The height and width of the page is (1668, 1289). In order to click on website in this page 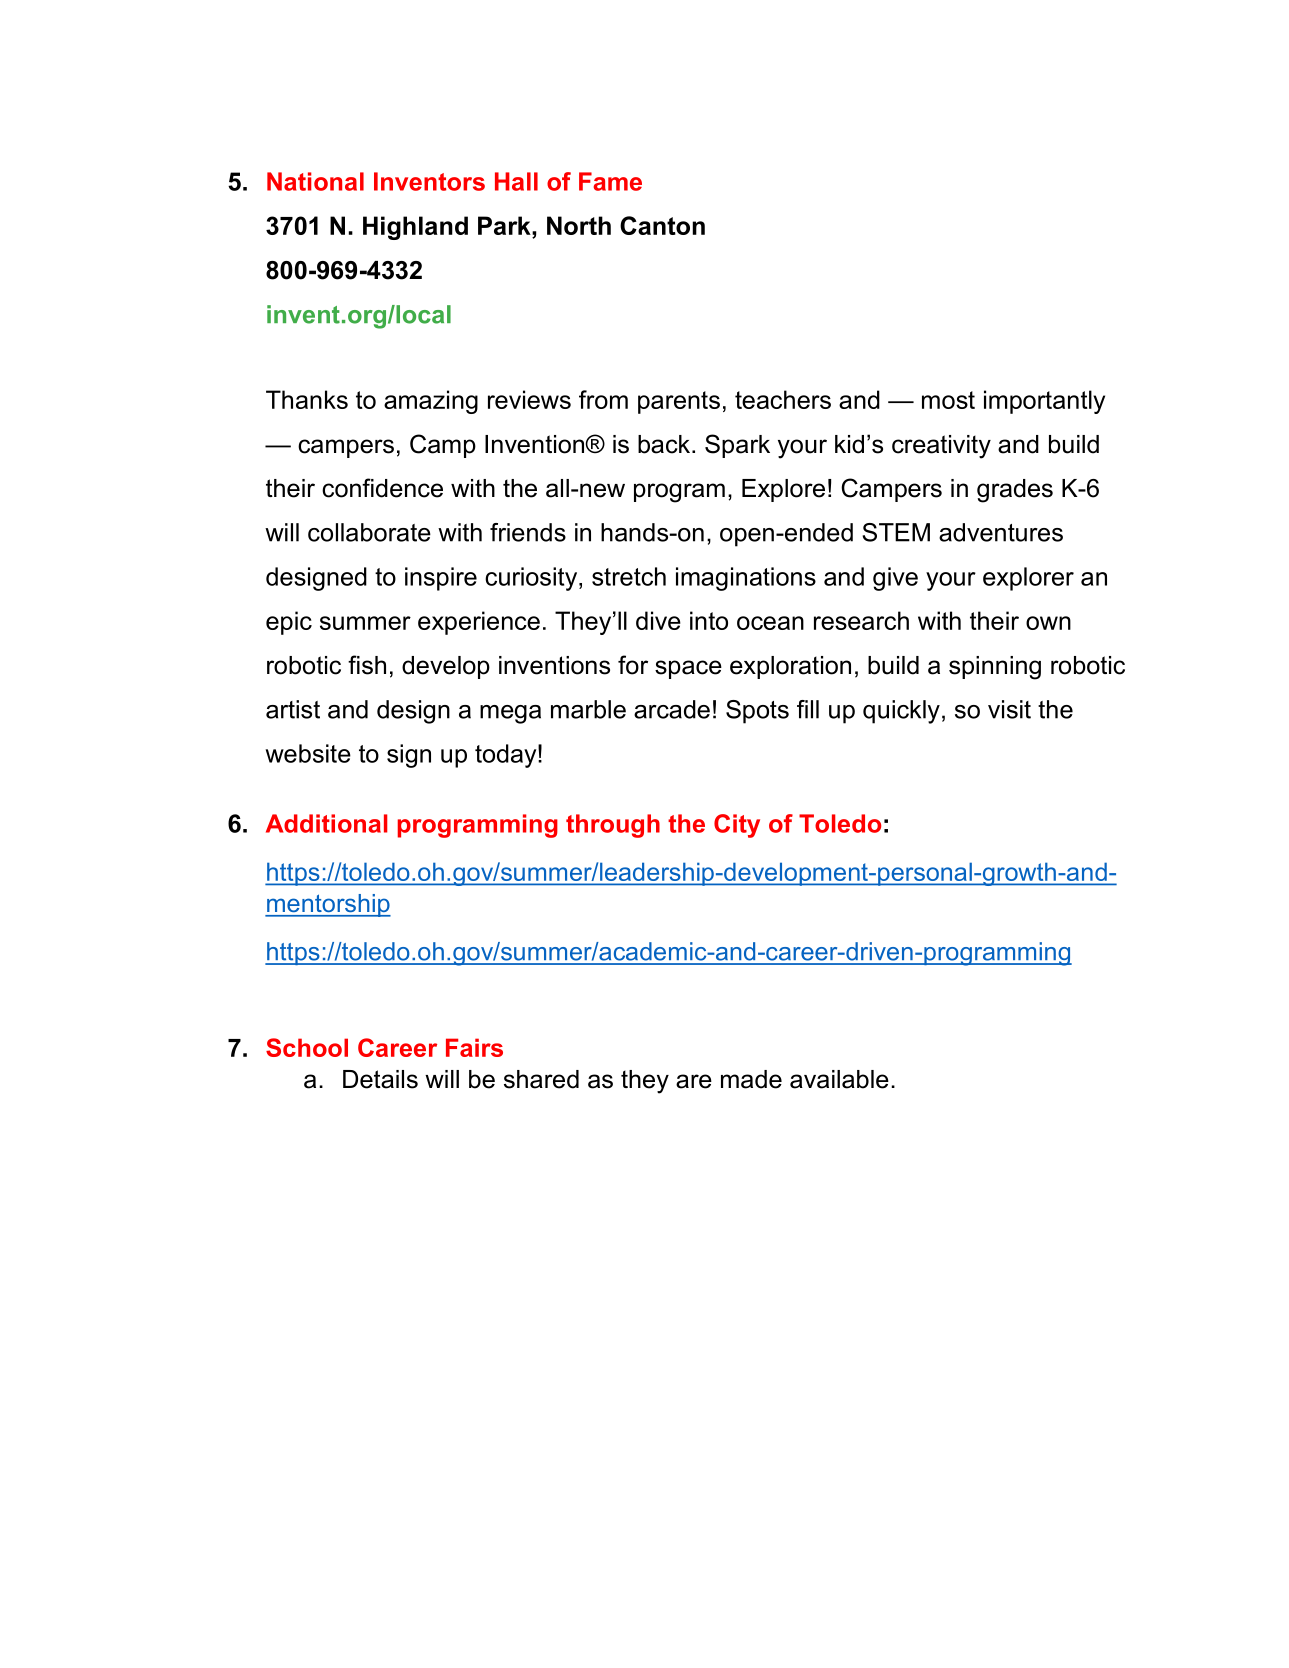, I will do `click(308, 753)`.
